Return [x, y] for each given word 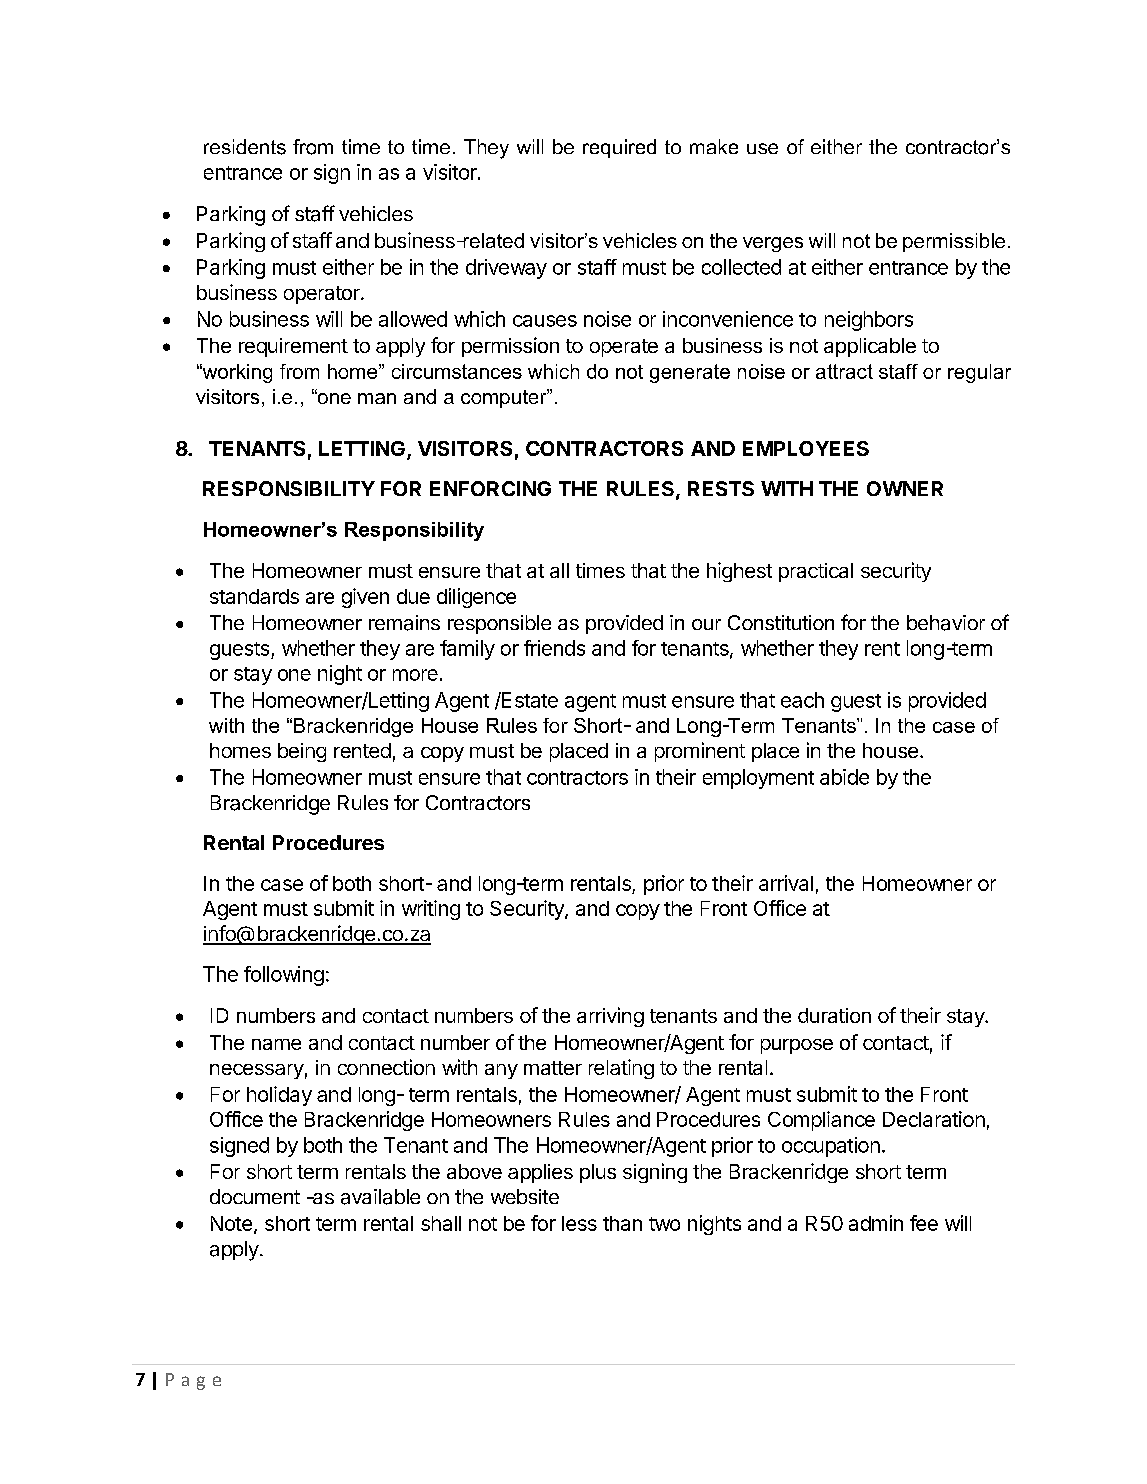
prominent [700, 752]
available [380, 1197]
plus [598, 1173]
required [619, 148]
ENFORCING [490, 488]
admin [876, 1223]
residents [245, 147]
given [365, 598]
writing [431, 910]
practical [816, 572]
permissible [954, 242]
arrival [786, 883]
